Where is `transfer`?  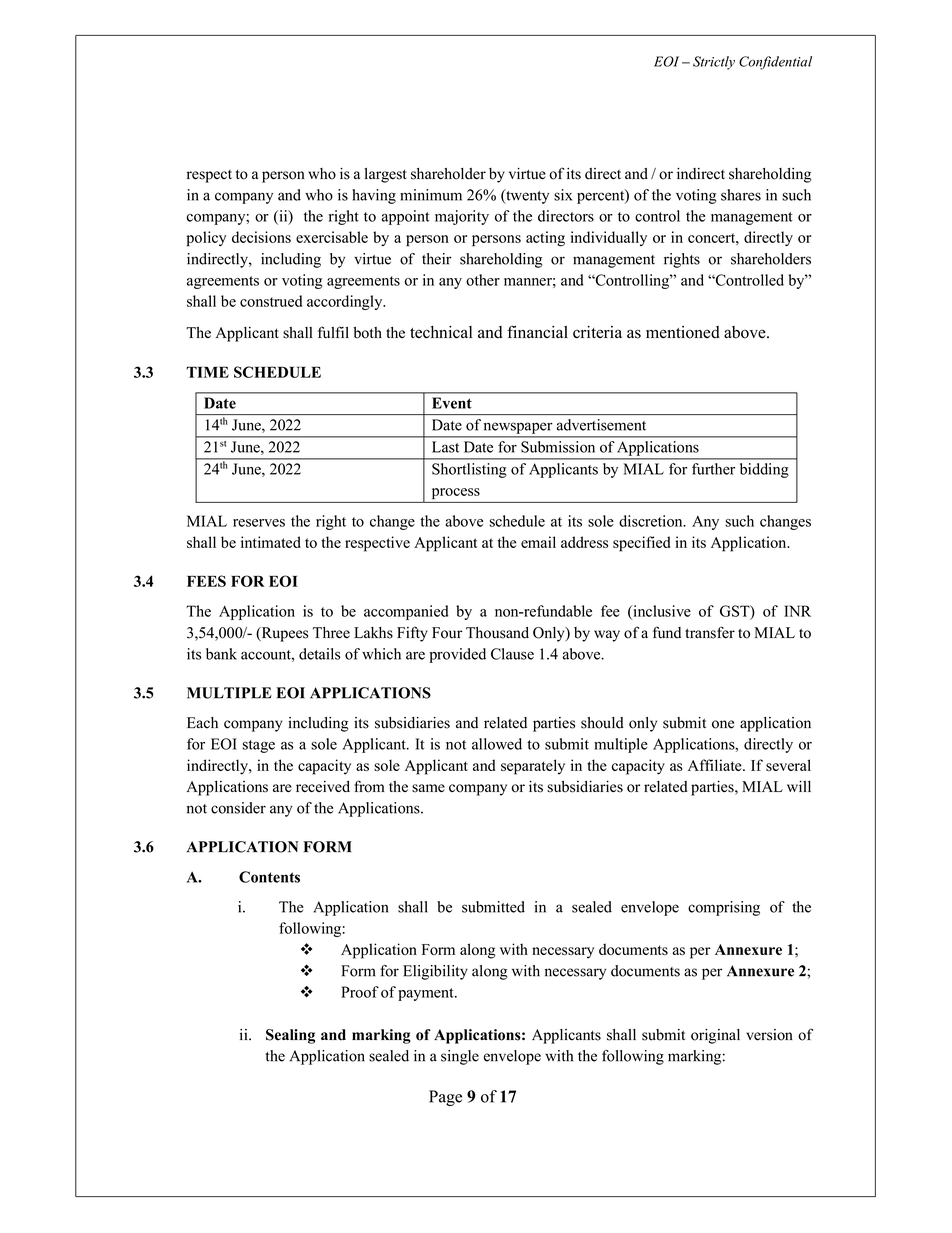 transfer is located at coordinates (710, 632).
